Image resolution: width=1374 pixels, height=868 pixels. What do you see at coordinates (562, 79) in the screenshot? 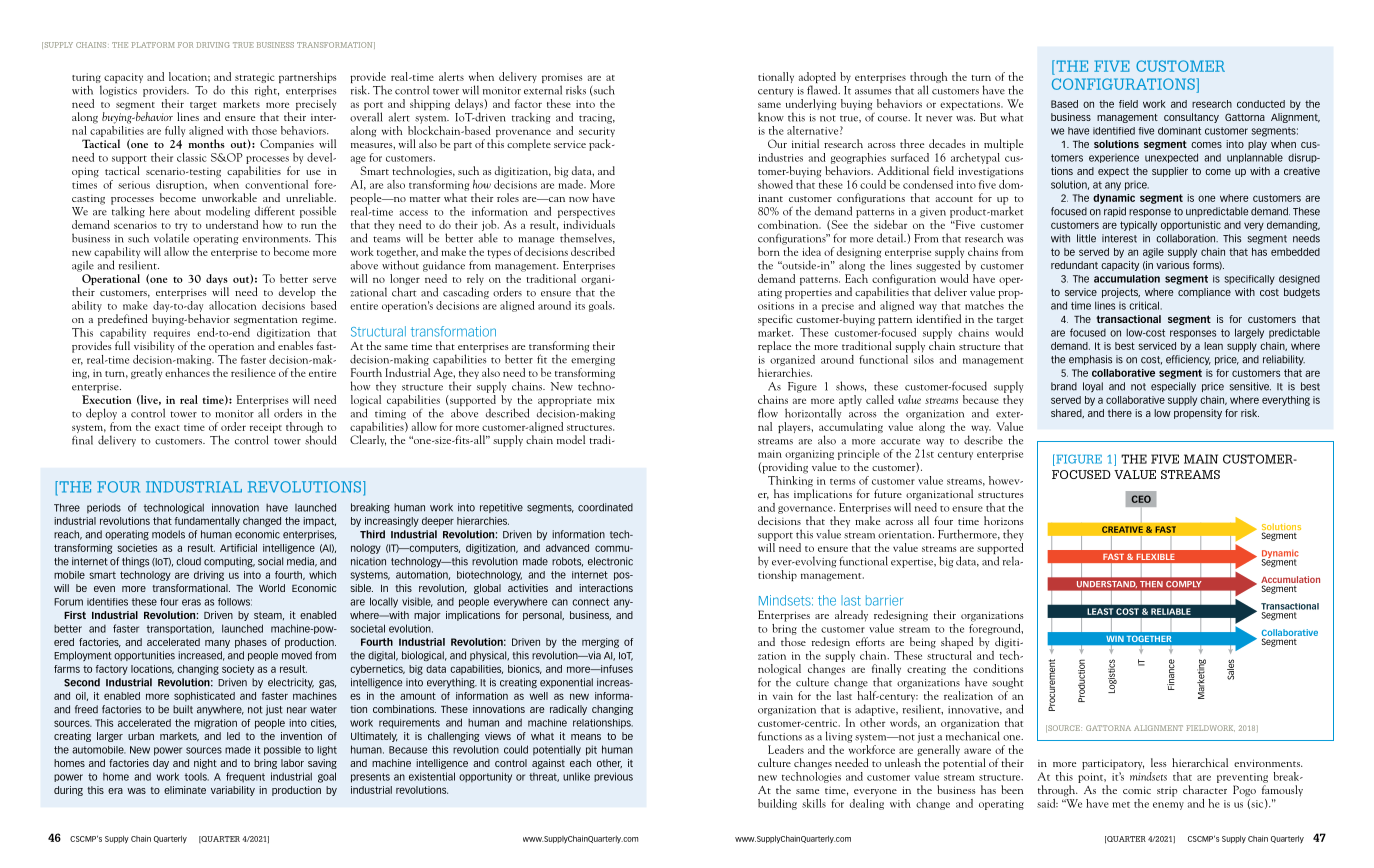
I see `promises` at bounding box center [562, 79].
